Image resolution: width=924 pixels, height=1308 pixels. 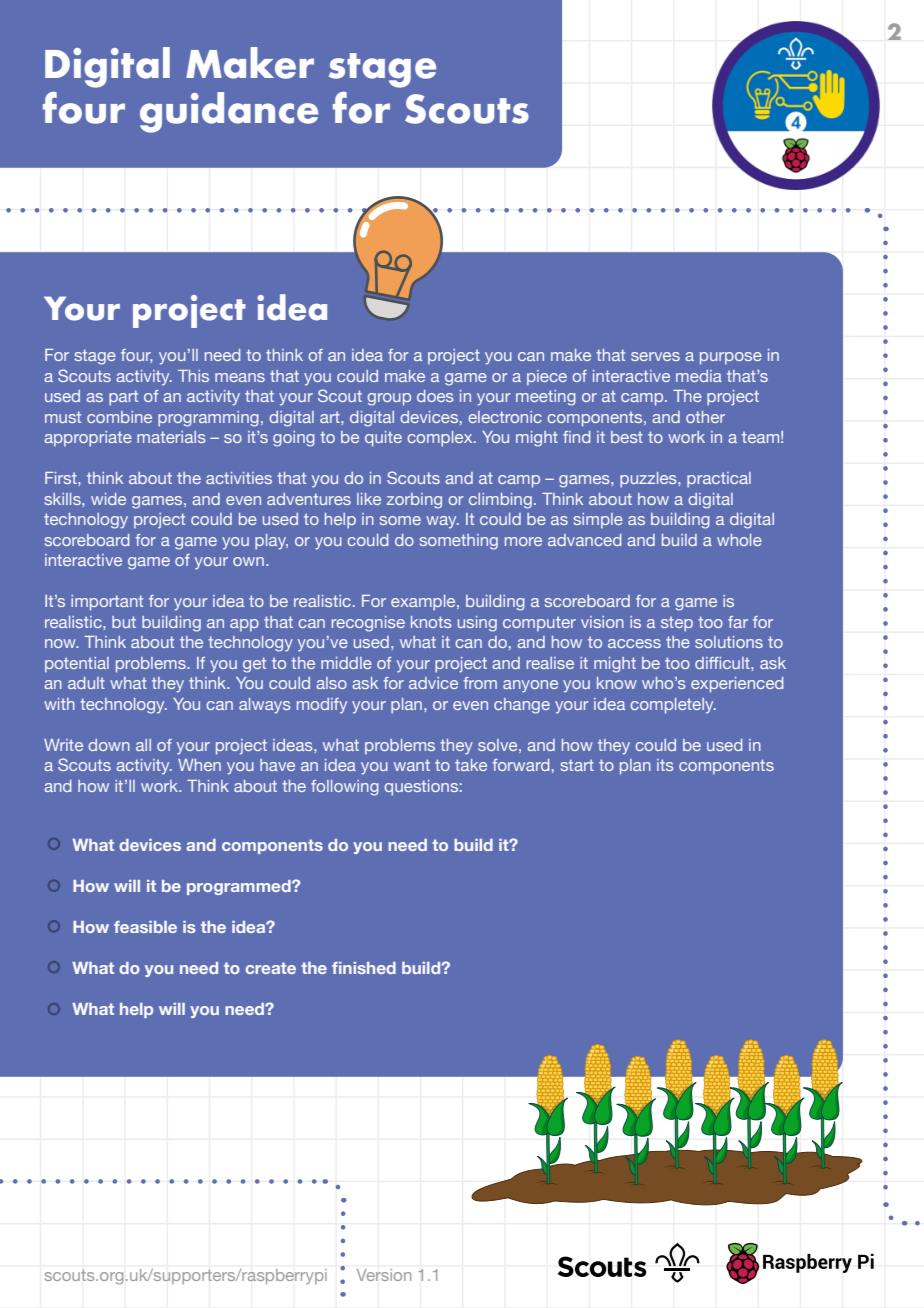 What do you see at coordinates (577, 765) in the document?
I see `start` at bounding box center [577, 765].
